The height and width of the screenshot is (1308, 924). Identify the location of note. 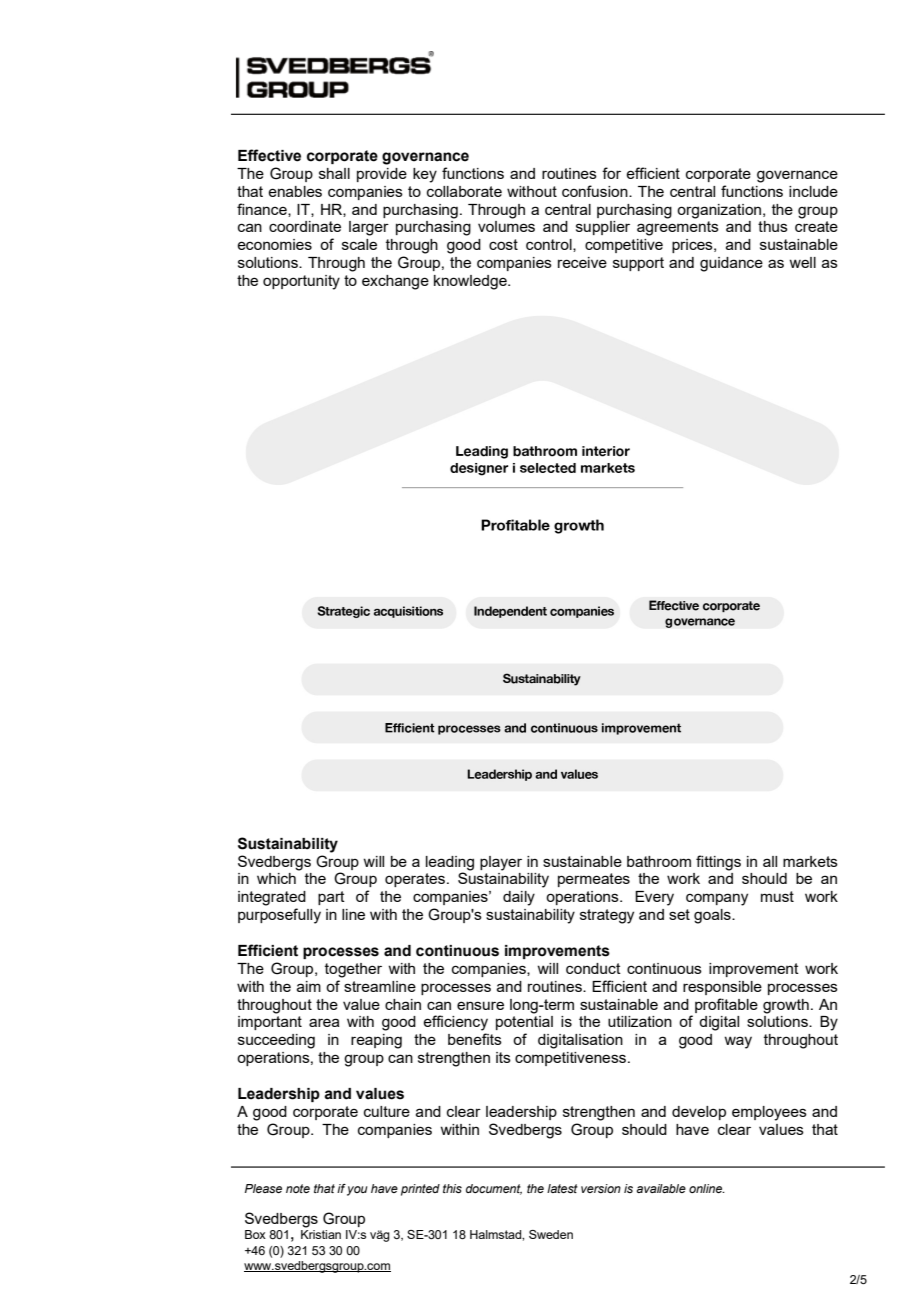
(298, 1188).
